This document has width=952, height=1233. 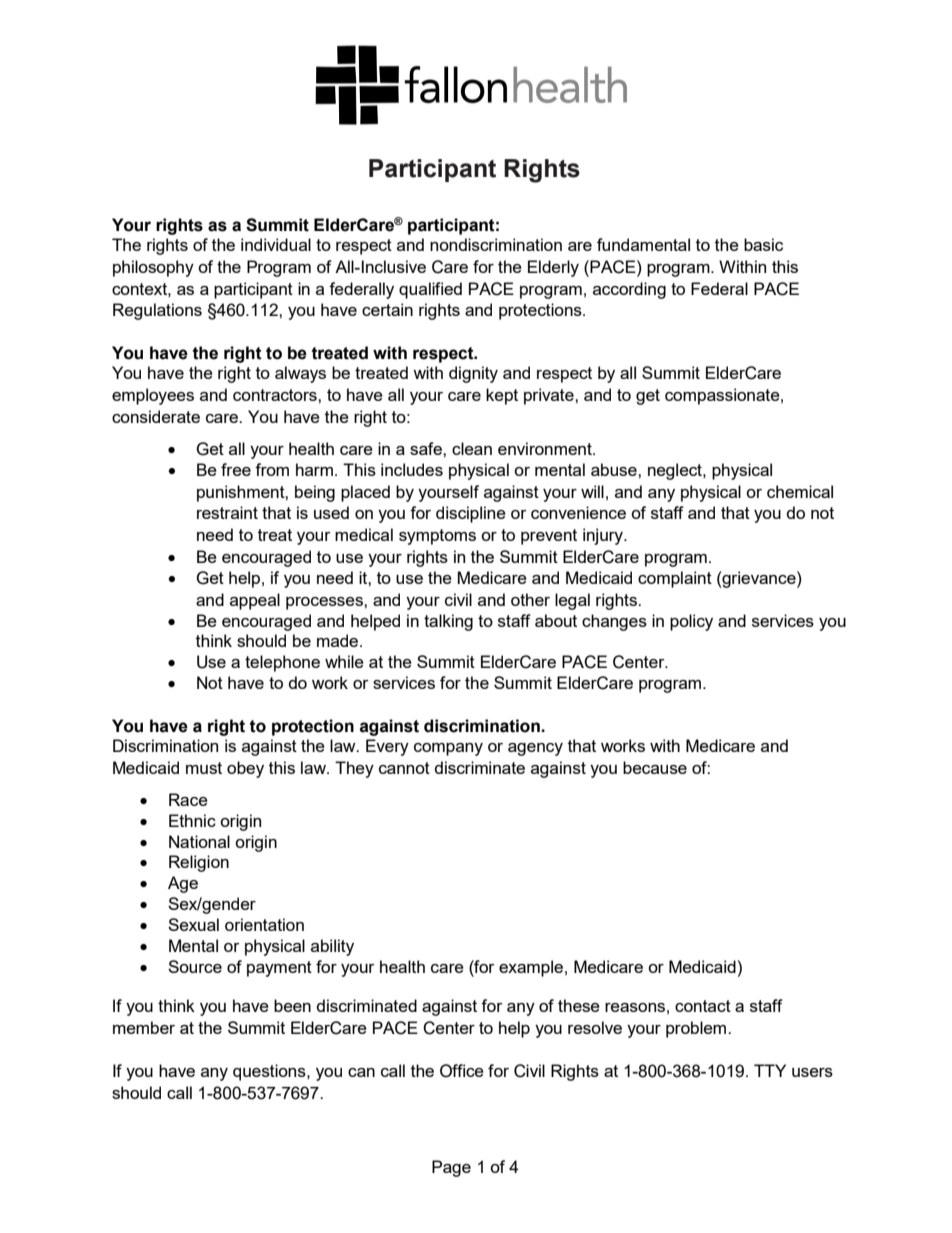 I want to click on basic, so click(x=763, y=244).
